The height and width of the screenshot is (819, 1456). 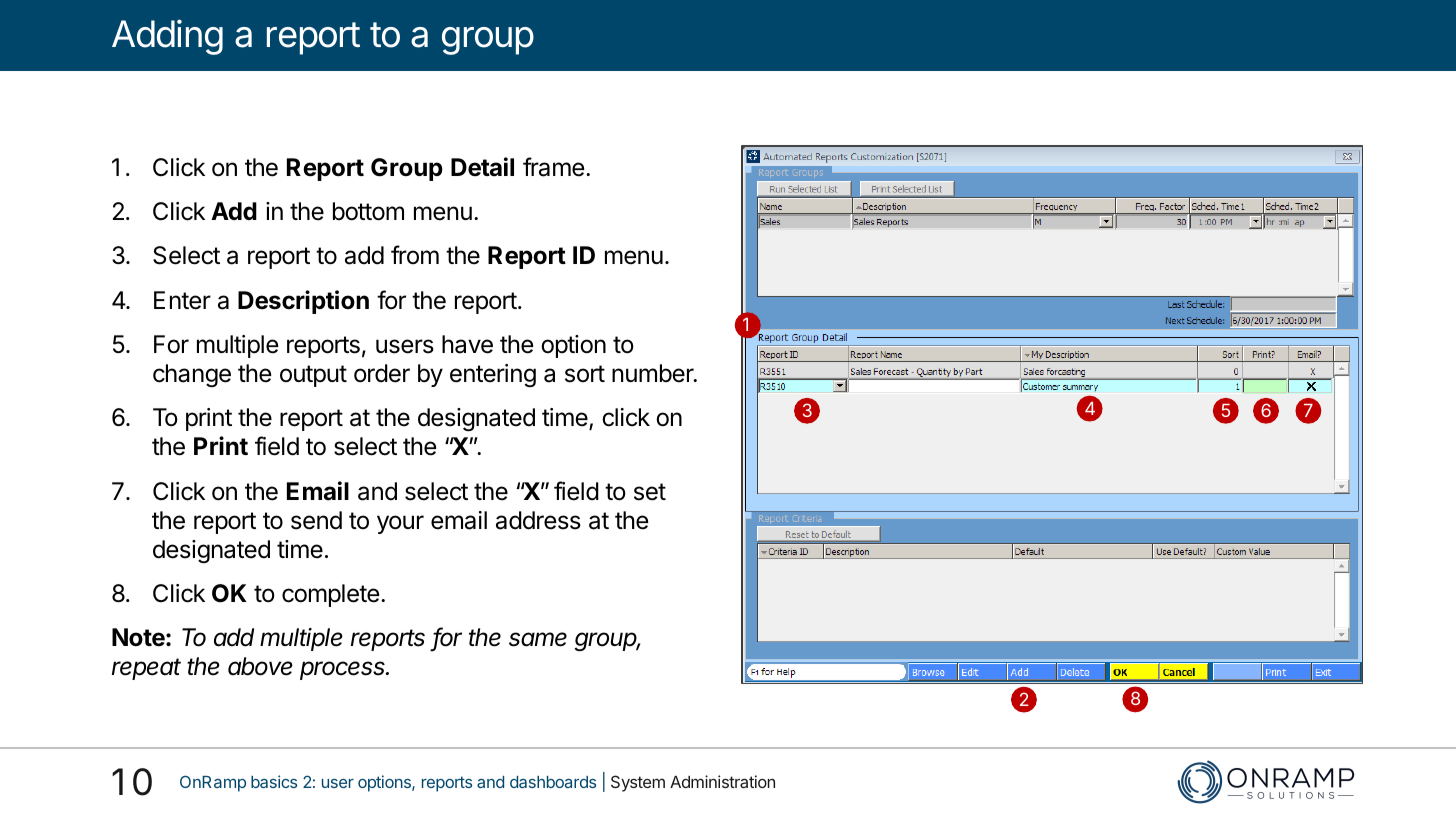 What do you see at coordinates (167, 37) in the screenshot?
I see `Adding` at bounding box center [167, 37].
